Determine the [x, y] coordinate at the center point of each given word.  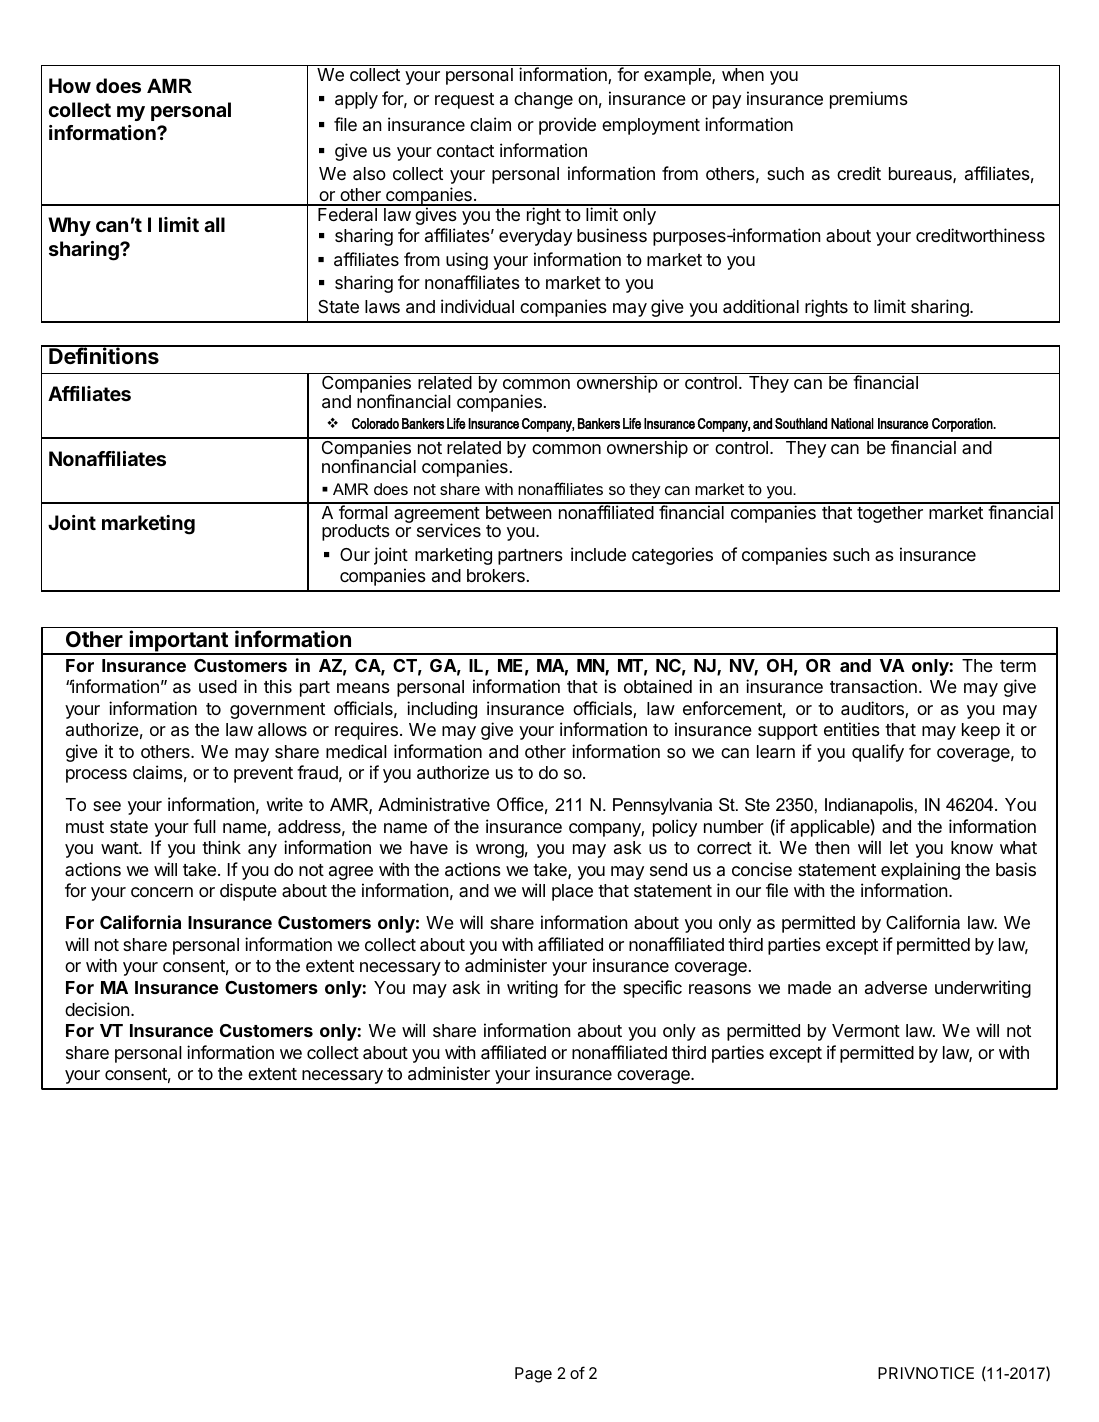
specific [652, 989]
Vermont [866, 1030]
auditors [873, 709]
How [70, 85]
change [543, 100]
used [218, 686]
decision [97, 1009]
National [852, 423]
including [442, 710]
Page [533, 1375]
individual [477, 306]
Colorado [375, 423]
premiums [869, 100]
